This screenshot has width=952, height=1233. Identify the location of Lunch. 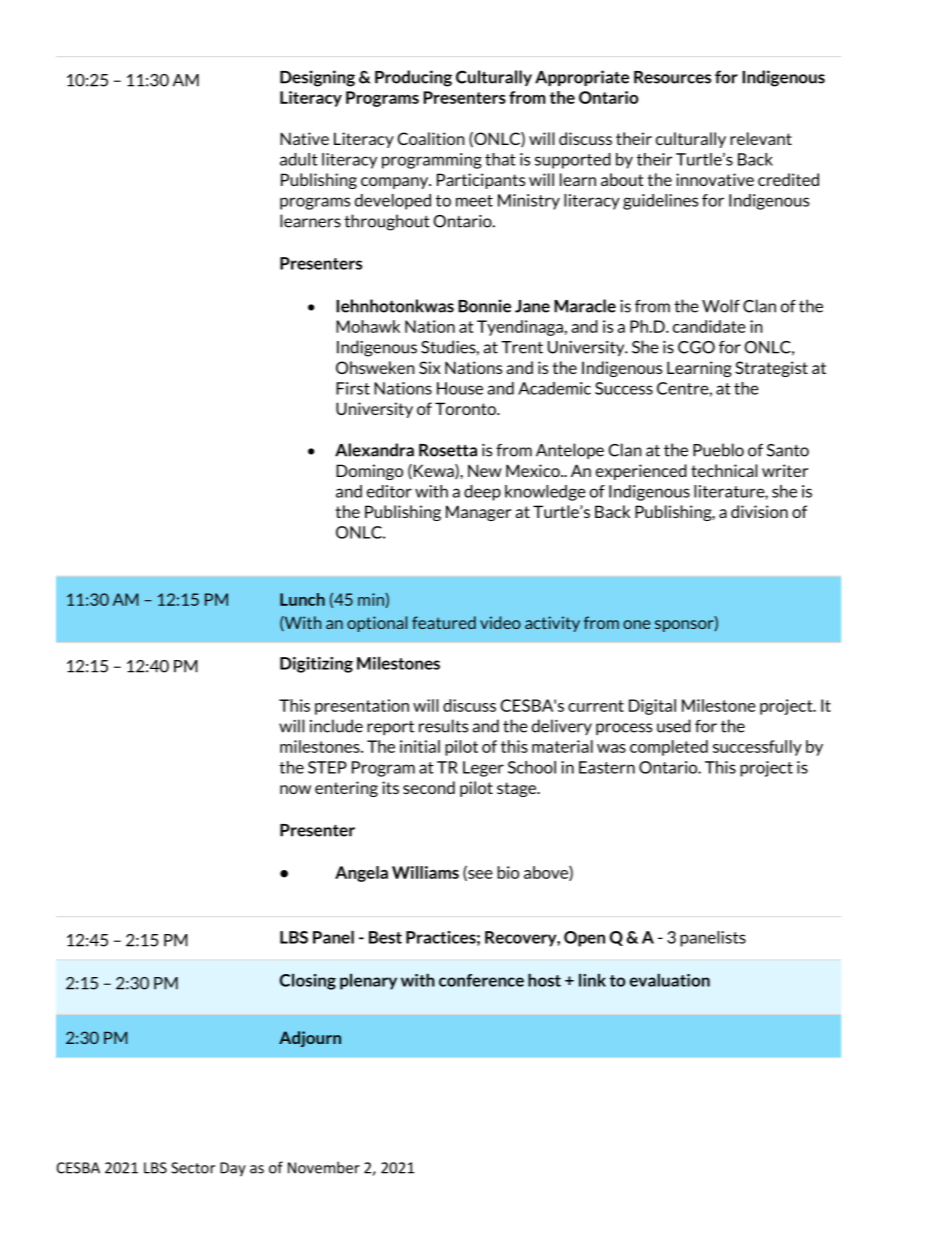
(302, 599).
